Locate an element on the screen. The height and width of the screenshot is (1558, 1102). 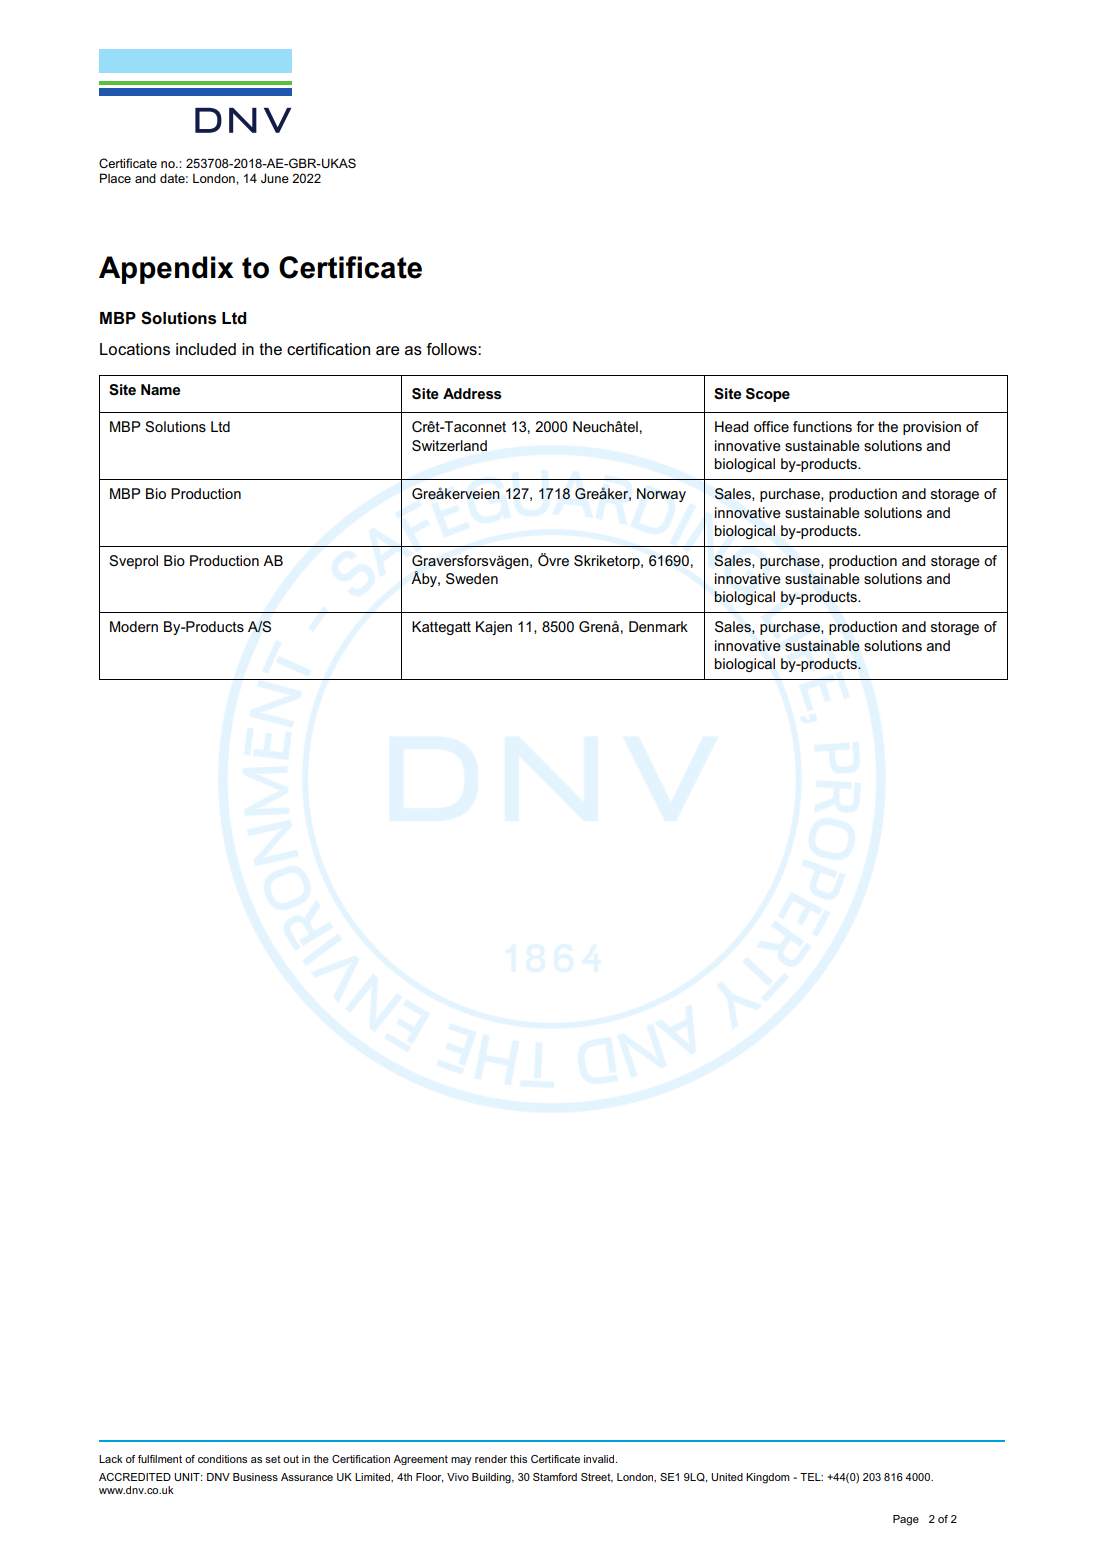
Norway is located at coordinates (661, 495).
